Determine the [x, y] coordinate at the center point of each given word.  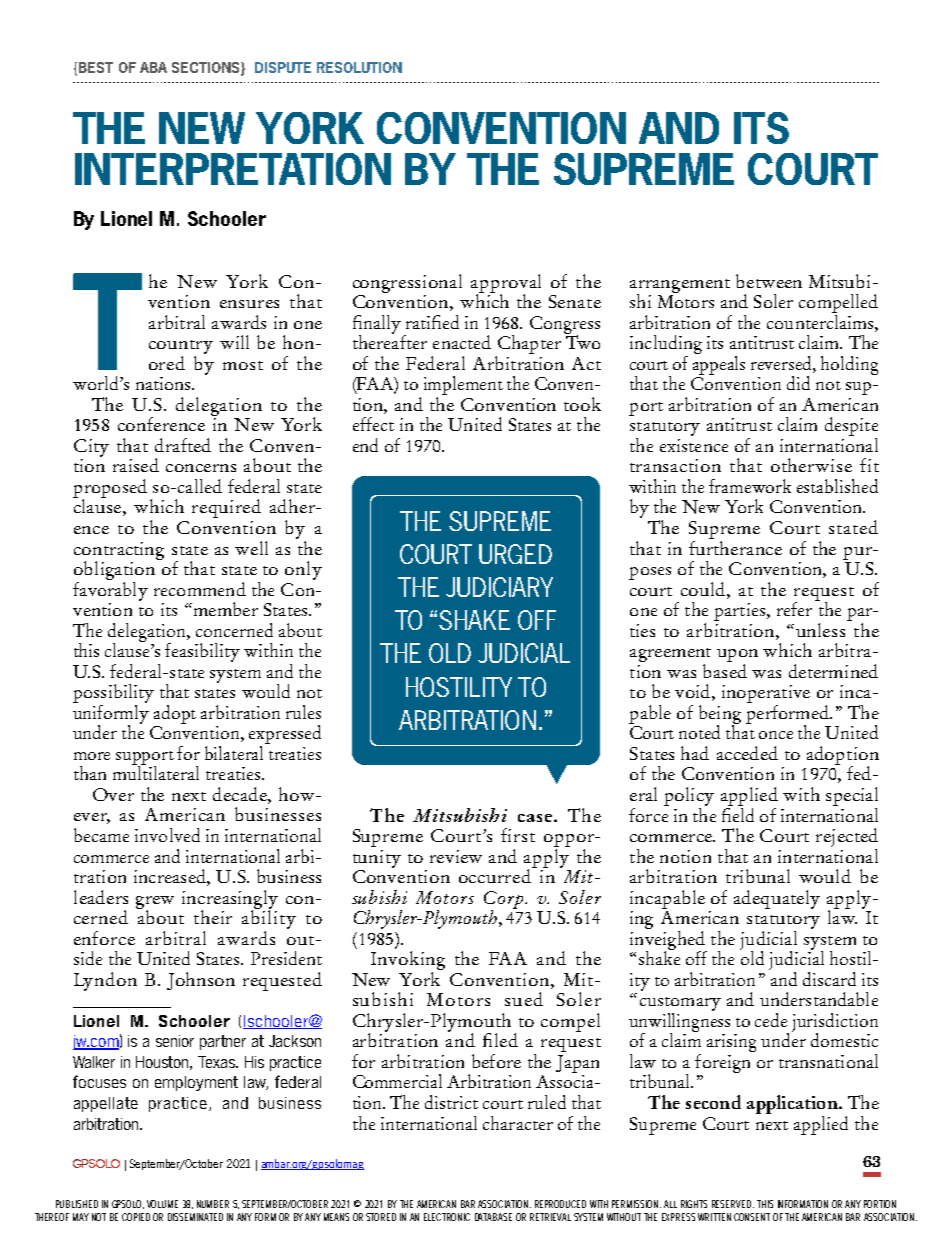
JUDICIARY [499, 587]
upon [737, 657]
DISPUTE [283, 67]
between [769, 281]
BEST [96, 67]
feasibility [202, 652]
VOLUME [162, 1204]
